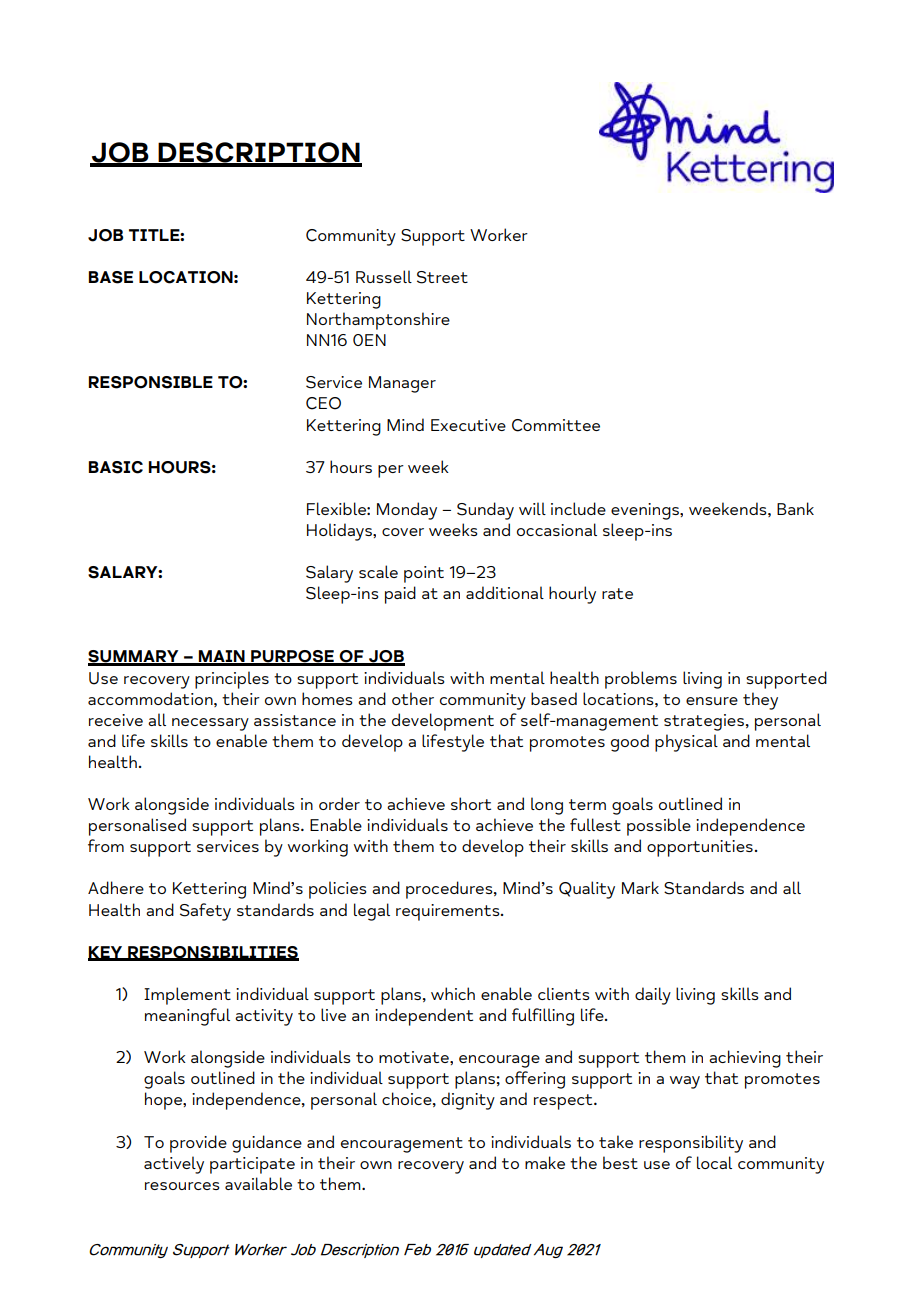  Describe the element at coordinates (413, 698) in the page. I see `other` at that location.
